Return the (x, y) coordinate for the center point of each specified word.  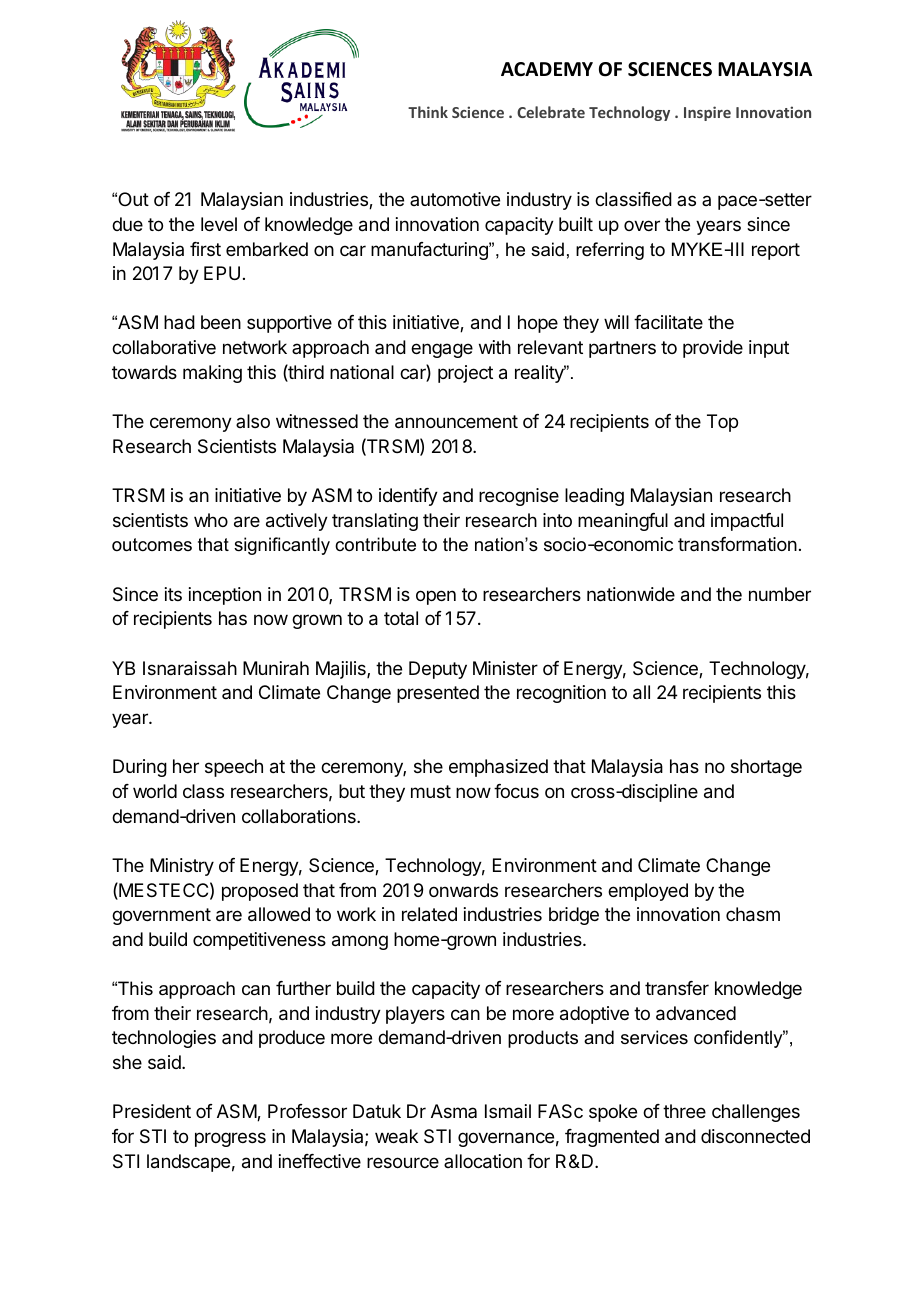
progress (230, 1139)
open (436, 597)
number (780, 594)
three (684, 1111)
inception (225, 596)
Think (428, 112)
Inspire (707, 113)
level (219, 224)
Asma (454, 1111)
